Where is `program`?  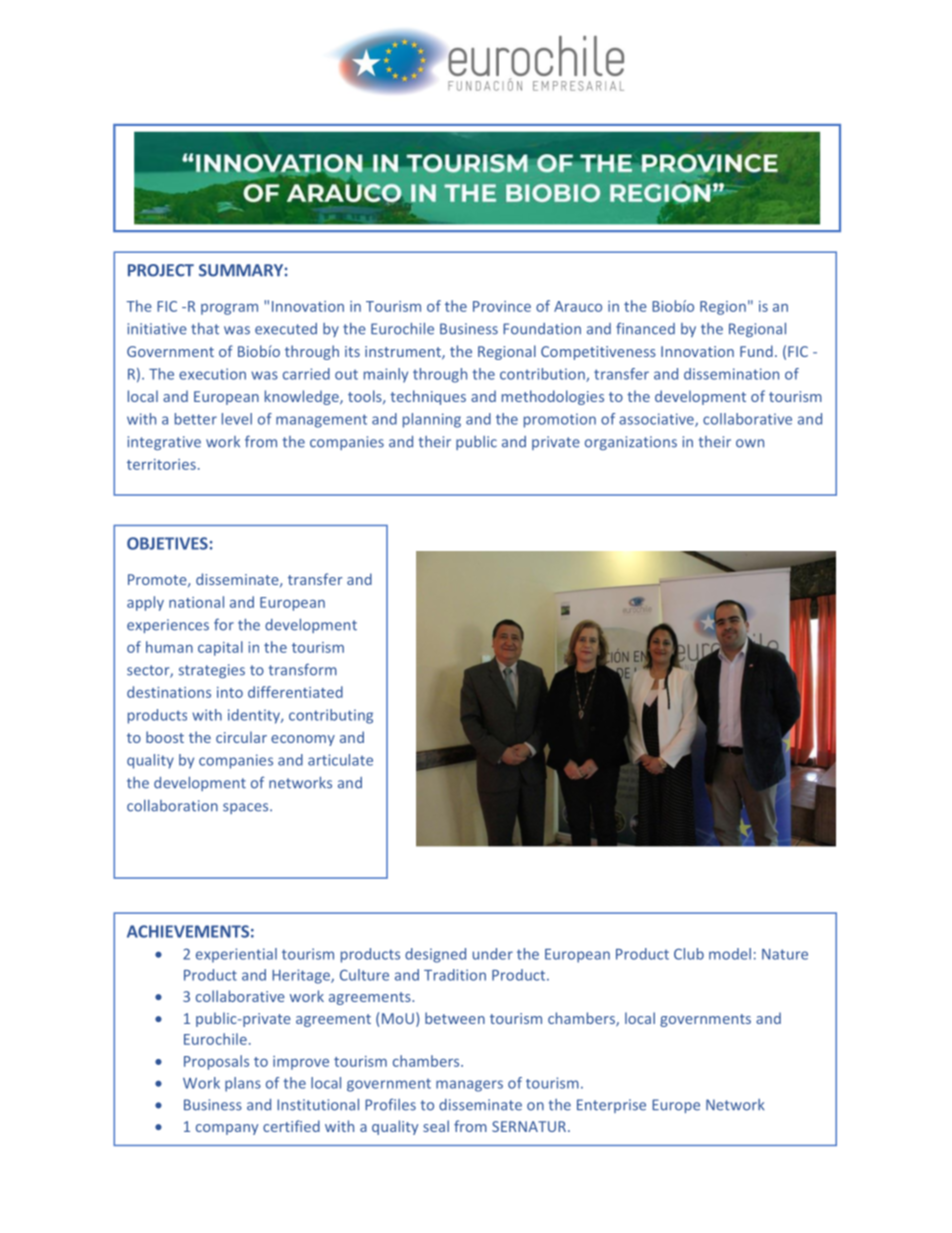 program is located at coordinates (229, 309).
